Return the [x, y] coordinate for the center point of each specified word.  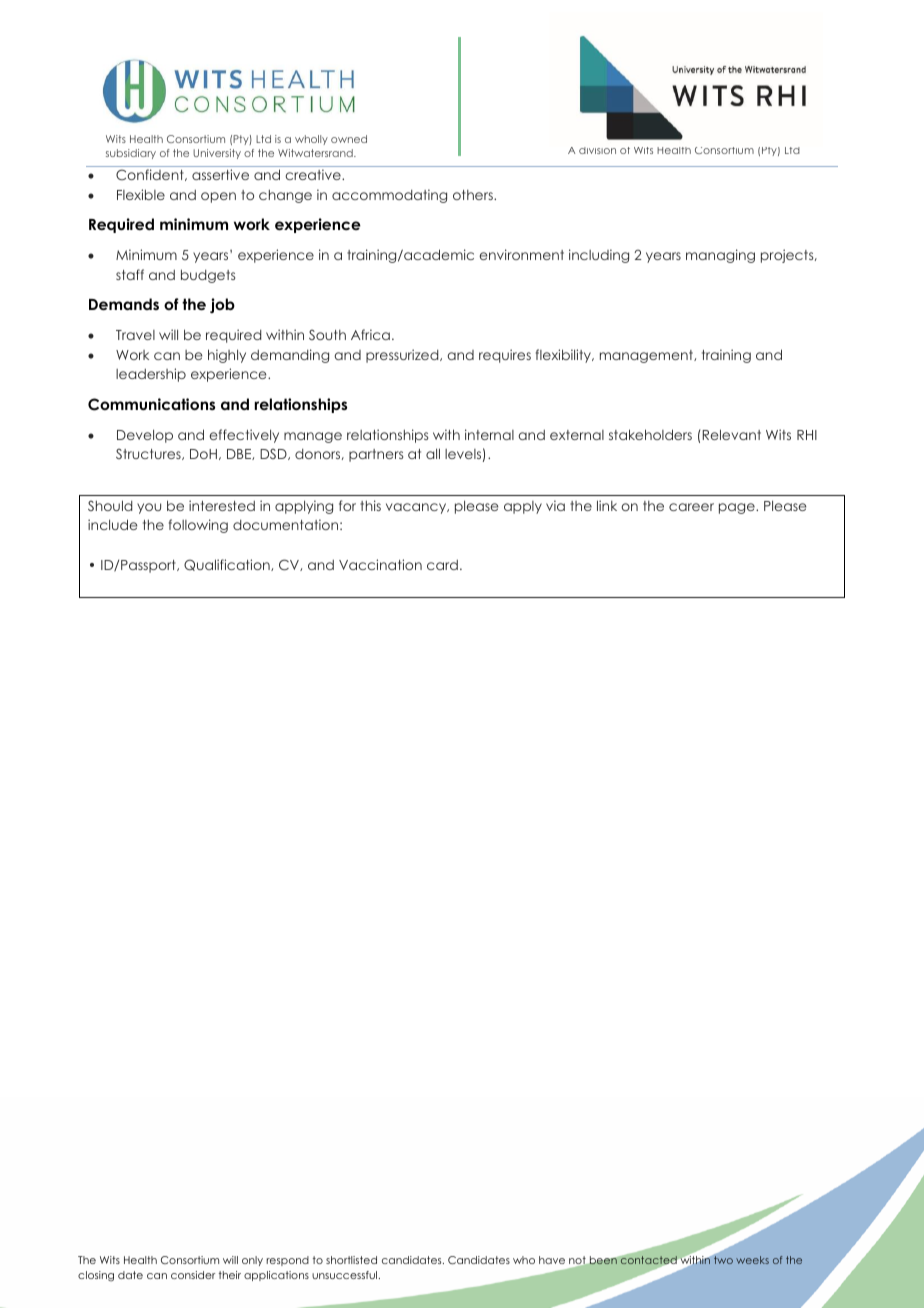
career [691, 507]
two [722, 1259]
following [198, 526]
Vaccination [380, 564]
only [252, 1261]
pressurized [403, 356]
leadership [151, 375]
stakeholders [650, 434]
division [597, 150]
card [442, 565]
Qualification [228, 565]
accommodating [389, 196]
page [738, 508]
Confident [151, 175]
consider [193, 1275]
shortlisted [351, 1260]
